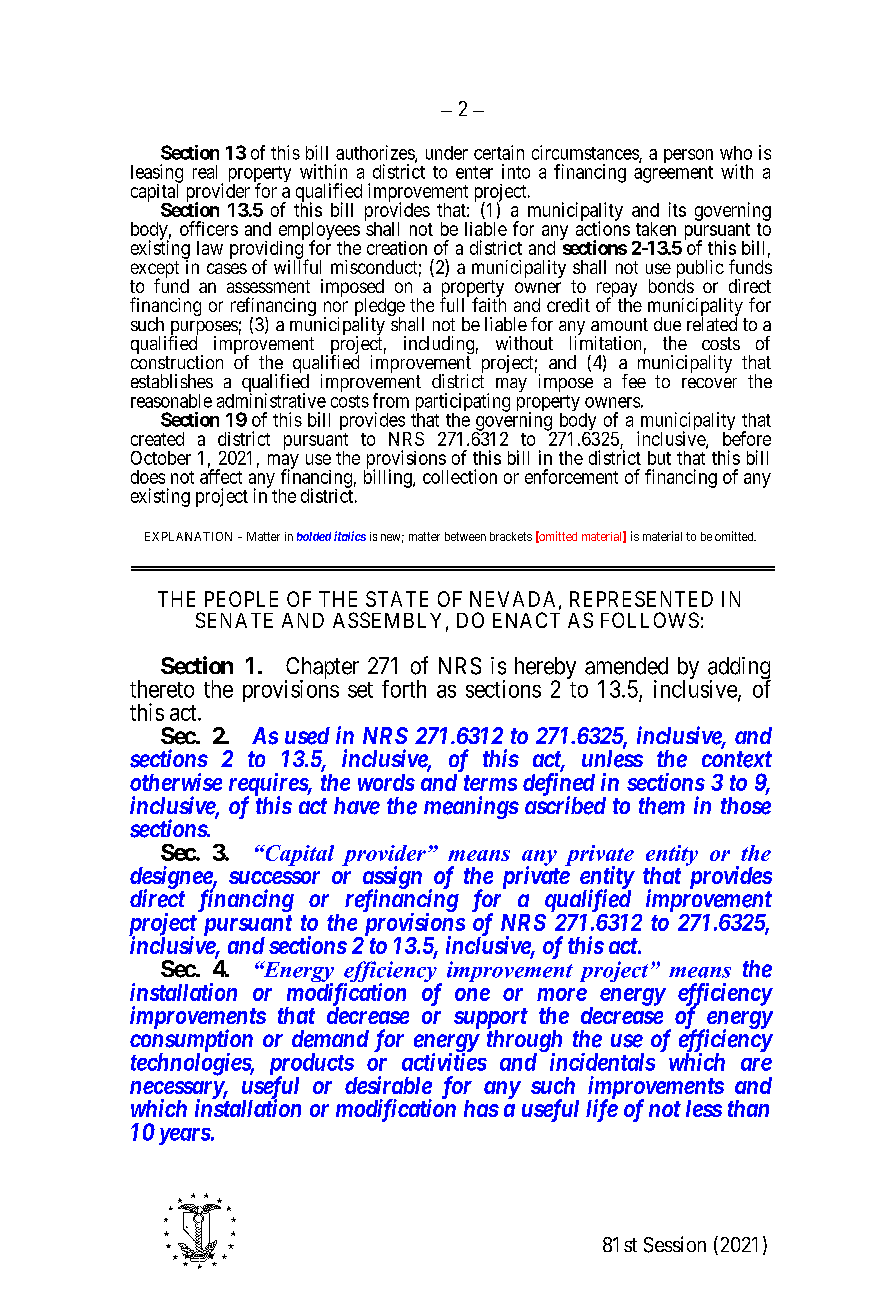  I want to click on enter, so click(474, 172).
